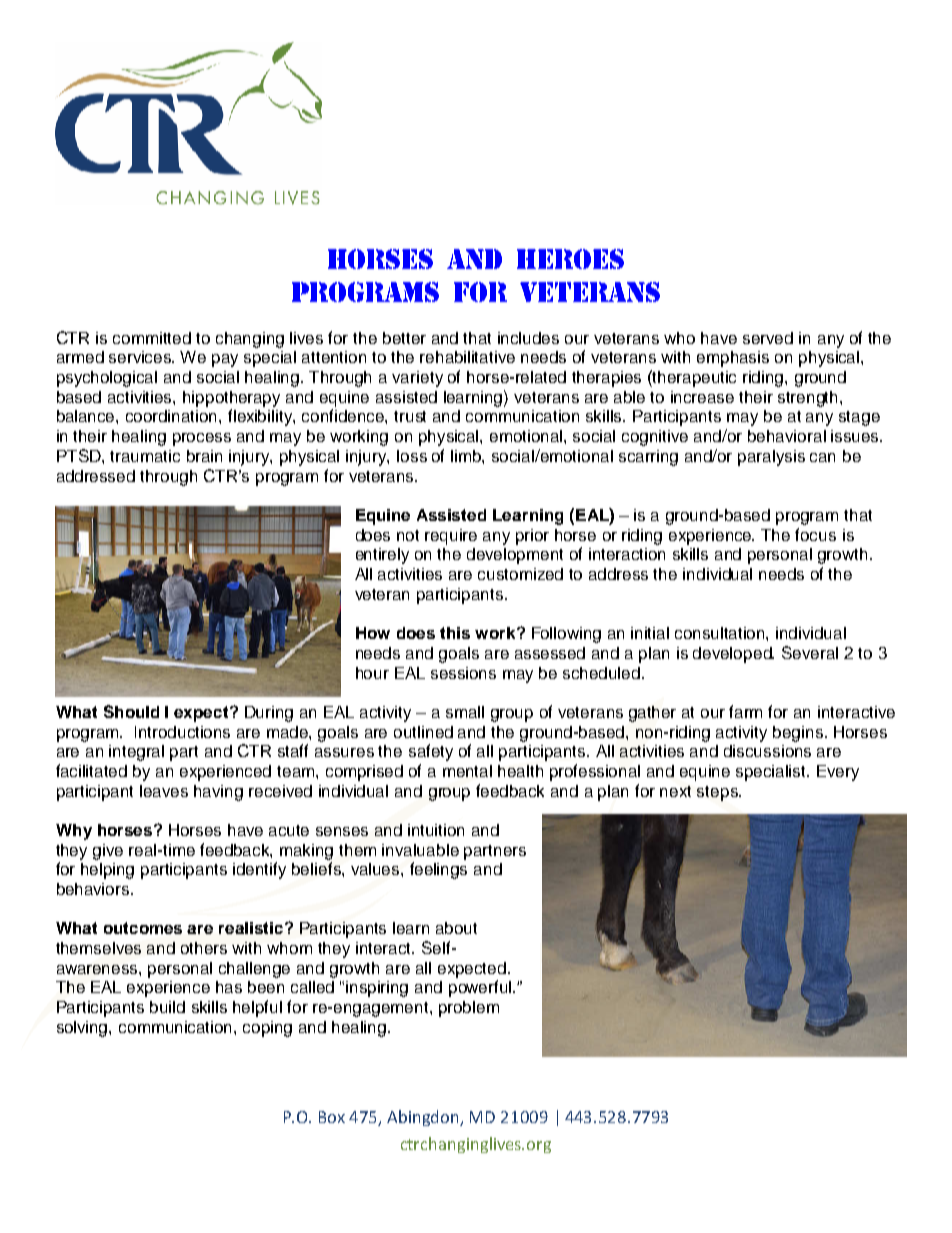 This document has width=952, height=1233. I want to click on Should, so click(131, 711).
